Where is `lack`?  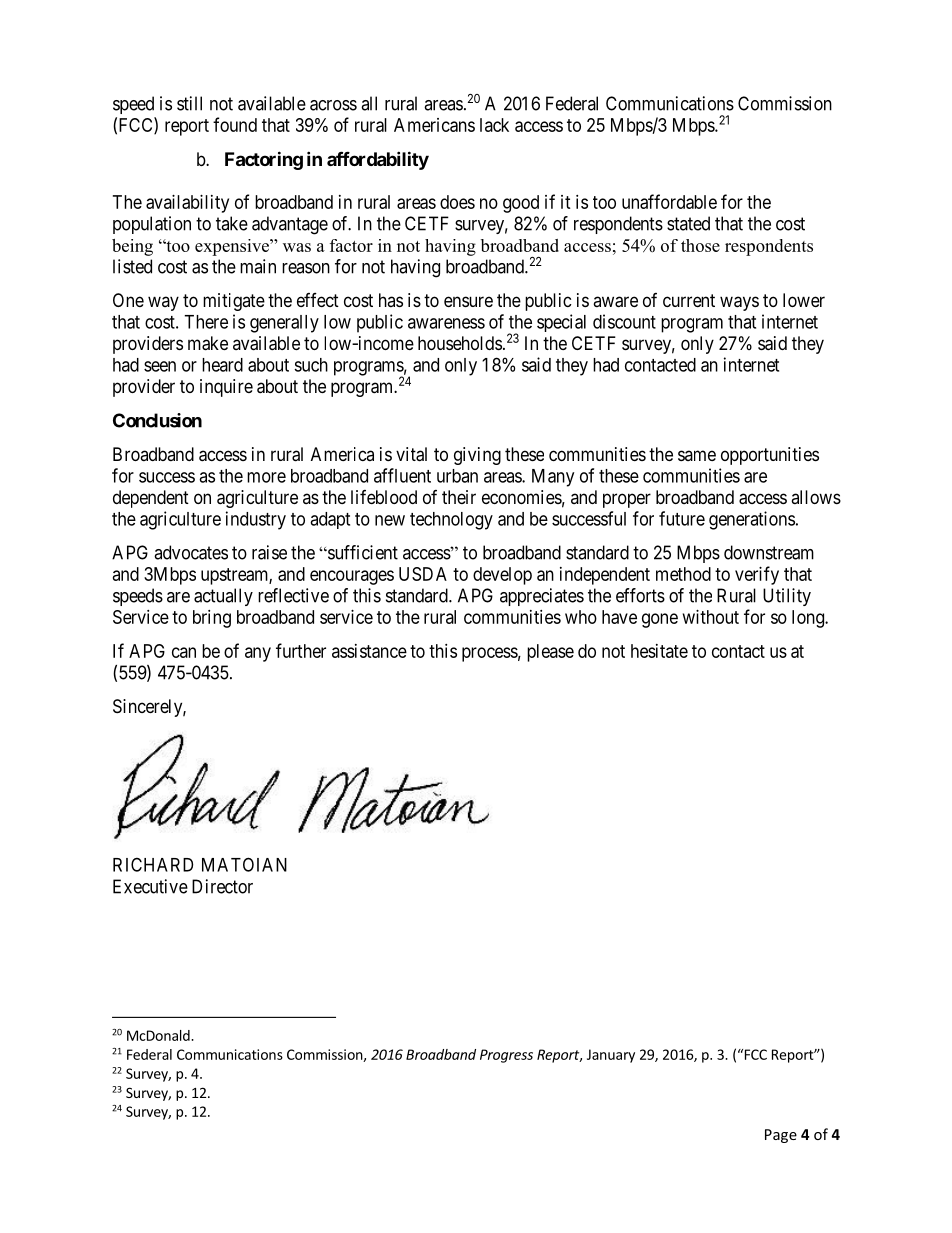 lack is located at coordinates (494, 125).
